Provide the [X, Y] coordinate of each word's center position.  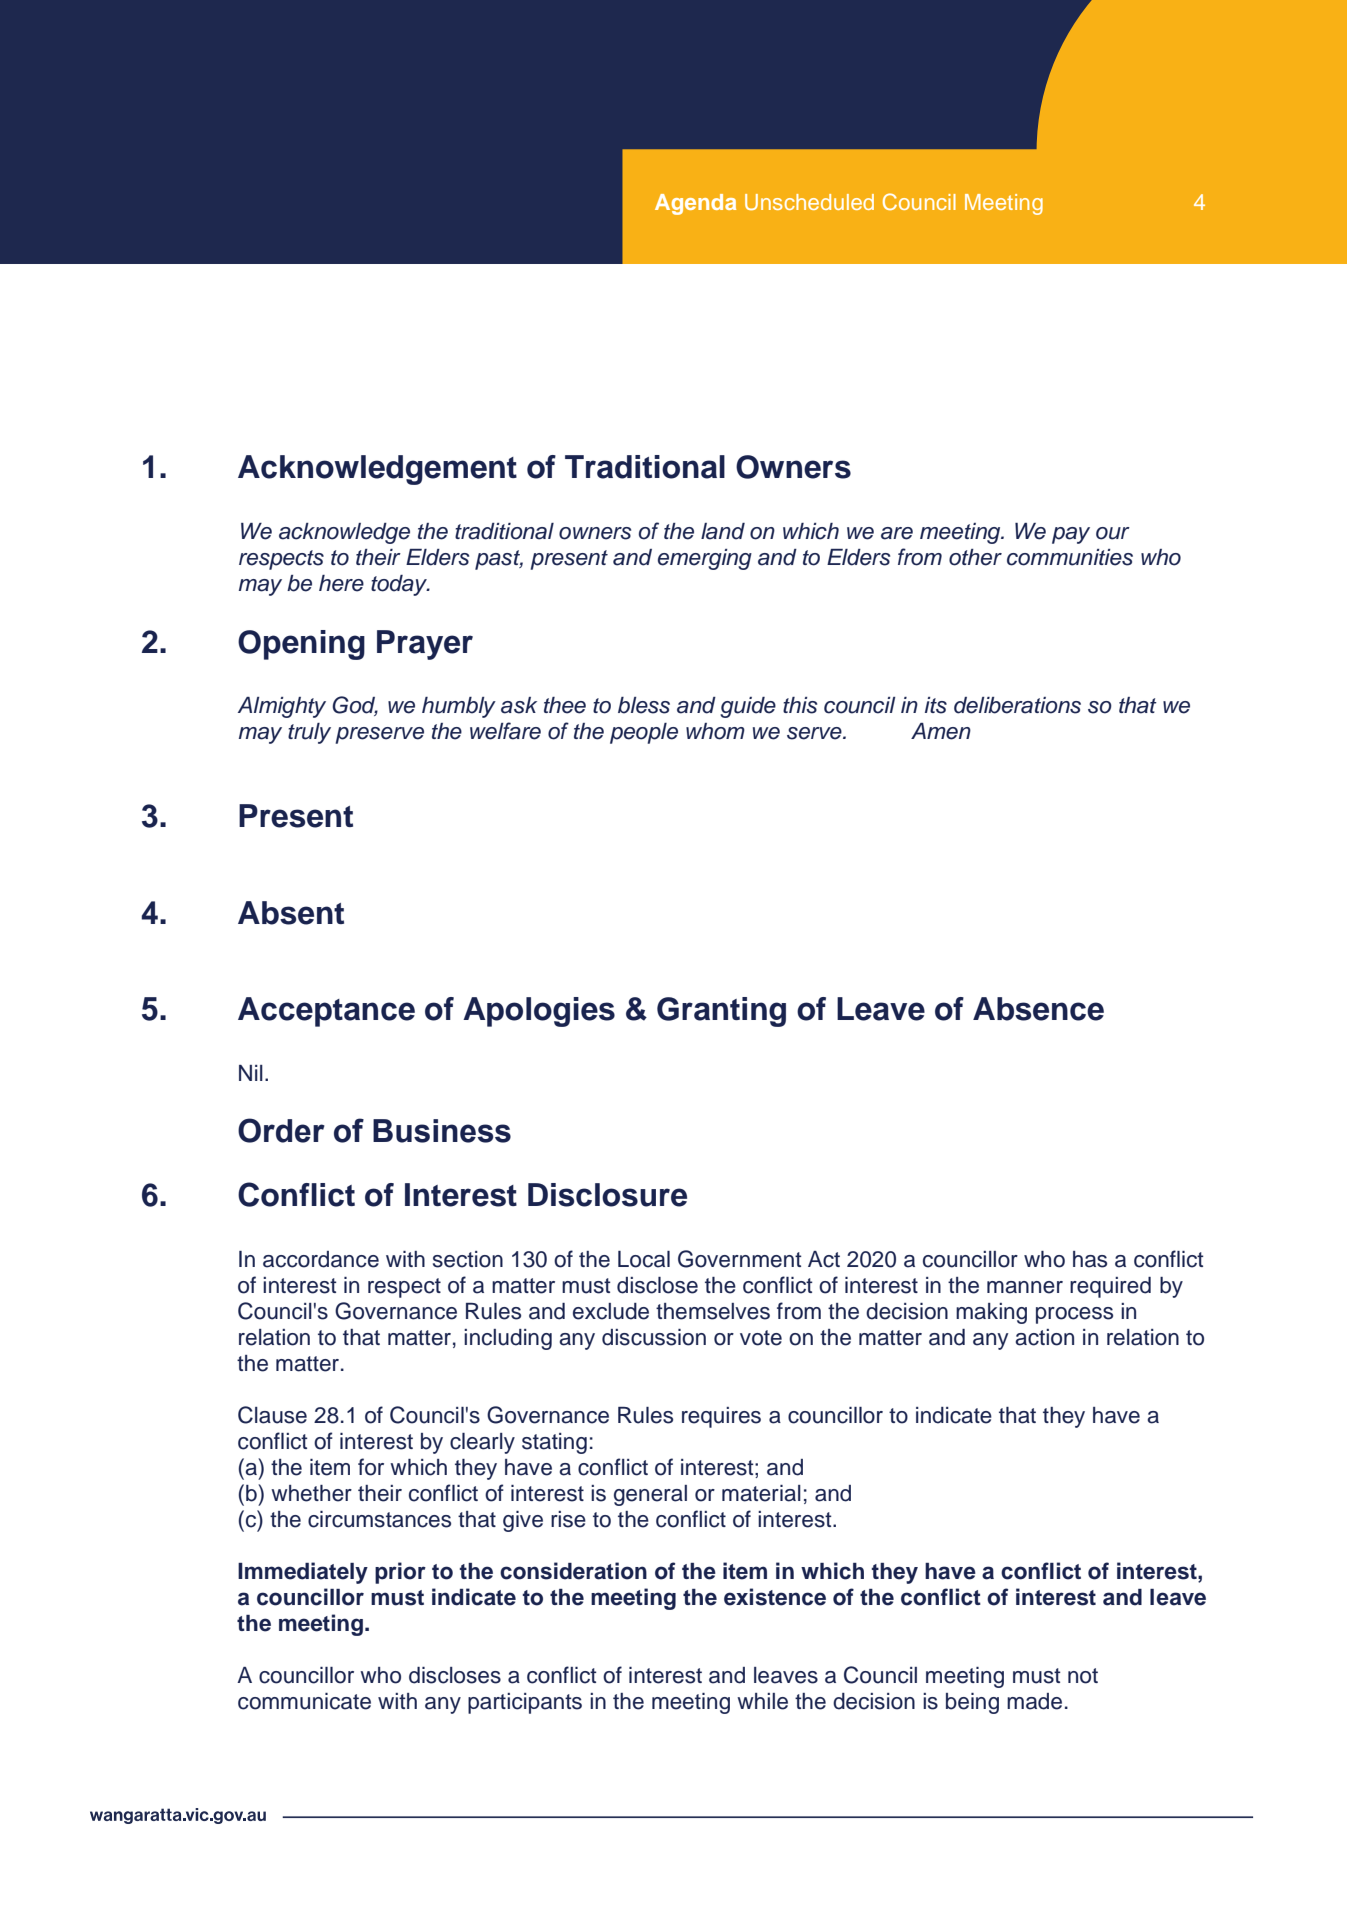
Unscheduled [809, 202]
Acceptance [326, 1012]
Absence [1038, 1009]
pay [1071, 535]
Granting [721, 1012]
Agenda [695, 204]
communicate [304, 1701]
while [762, 1701]
